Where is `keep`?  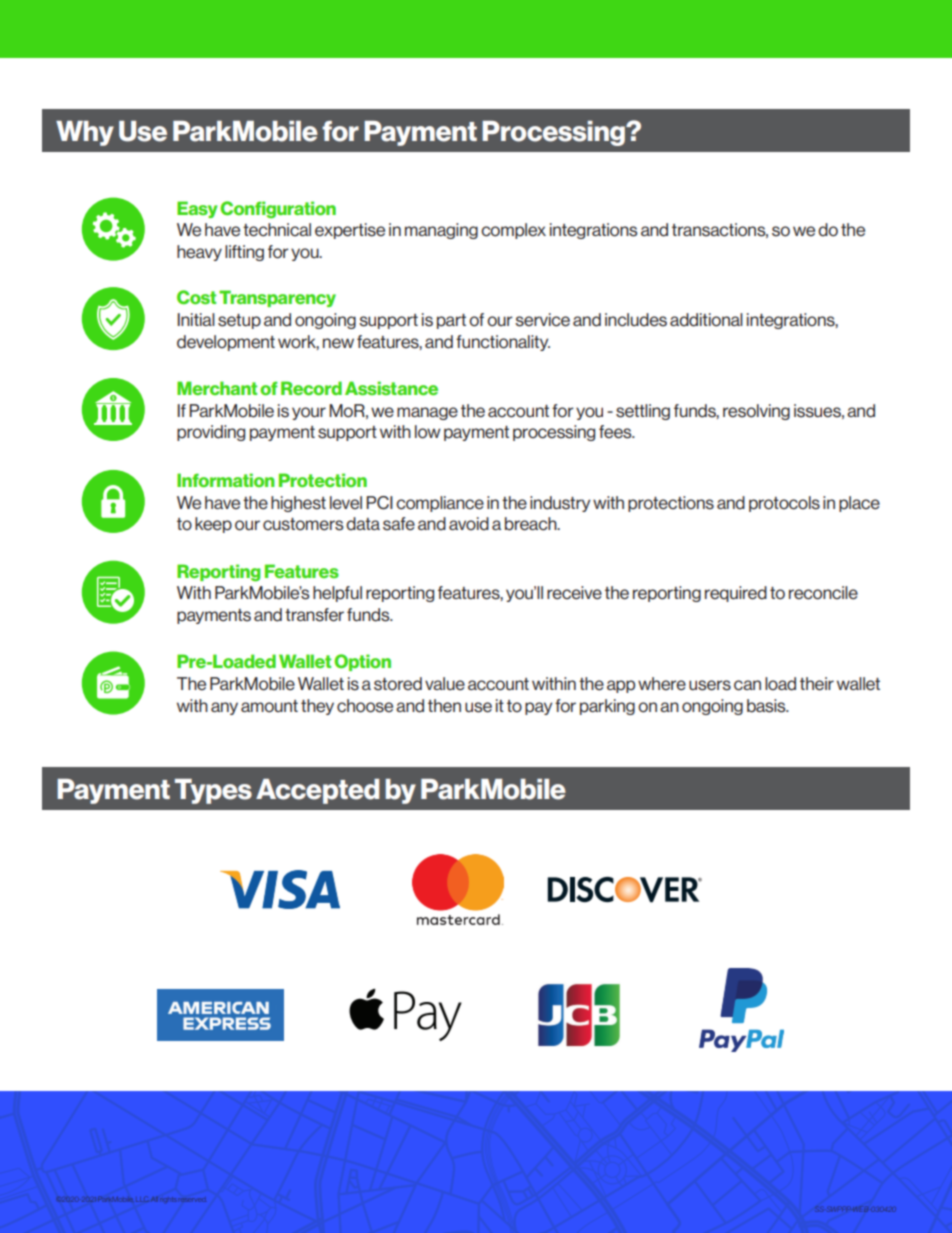
keep is located at coordinates (213, 525).
